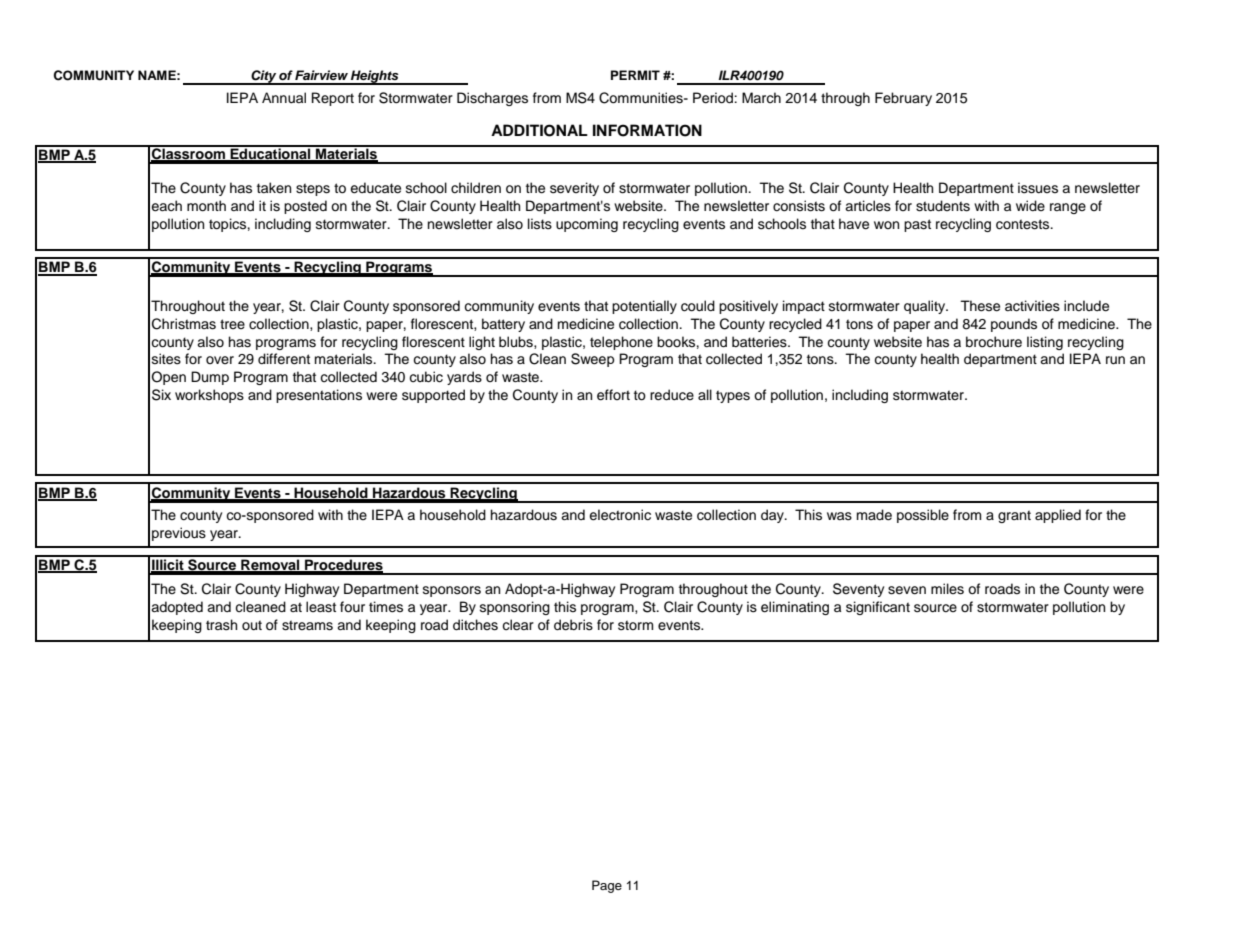  Describe the element at coordinates (607, 886) in the screenshot. I see `Page` at that location.
